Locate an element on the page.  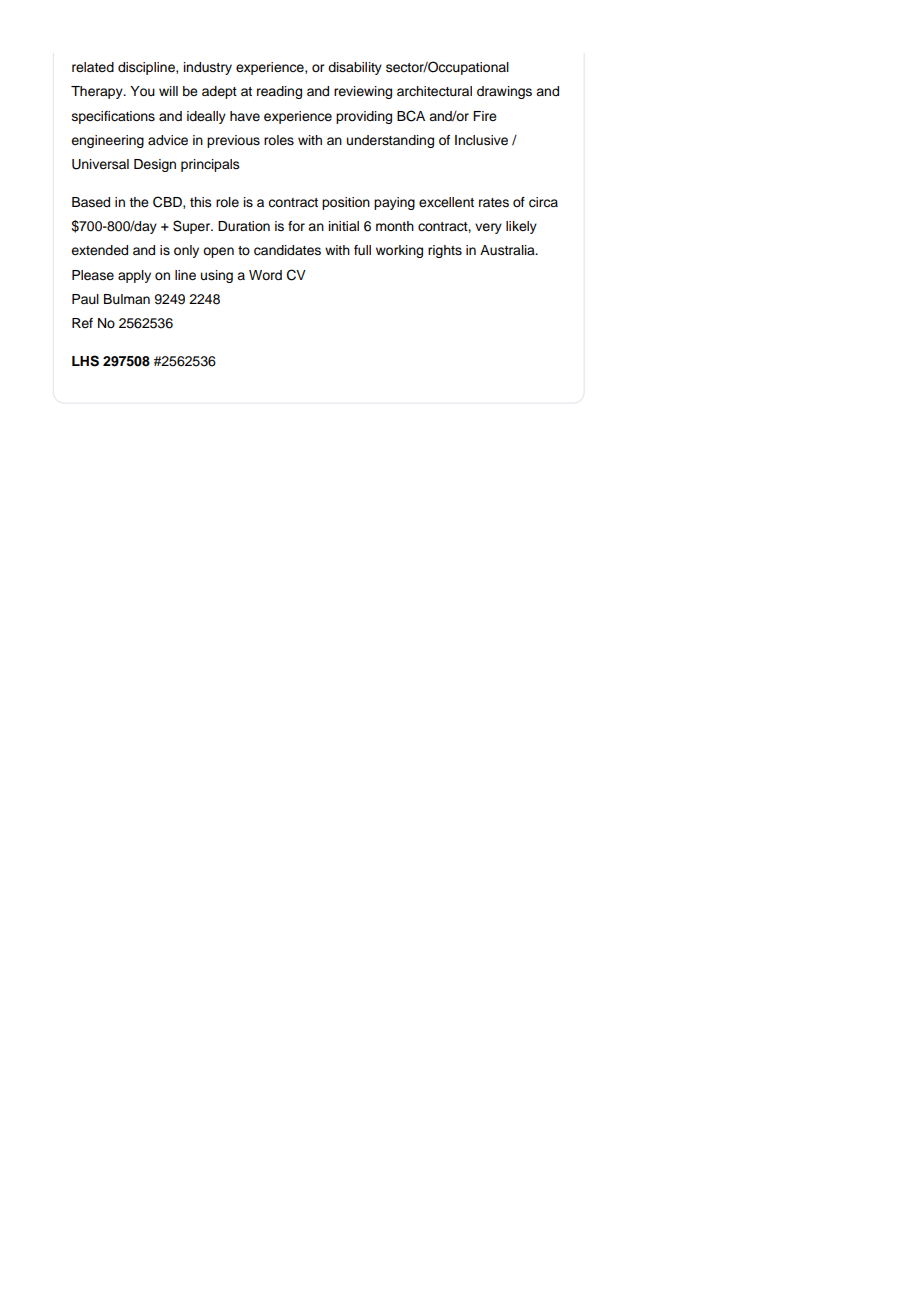
LHS is located at coordinates (85, 361).
